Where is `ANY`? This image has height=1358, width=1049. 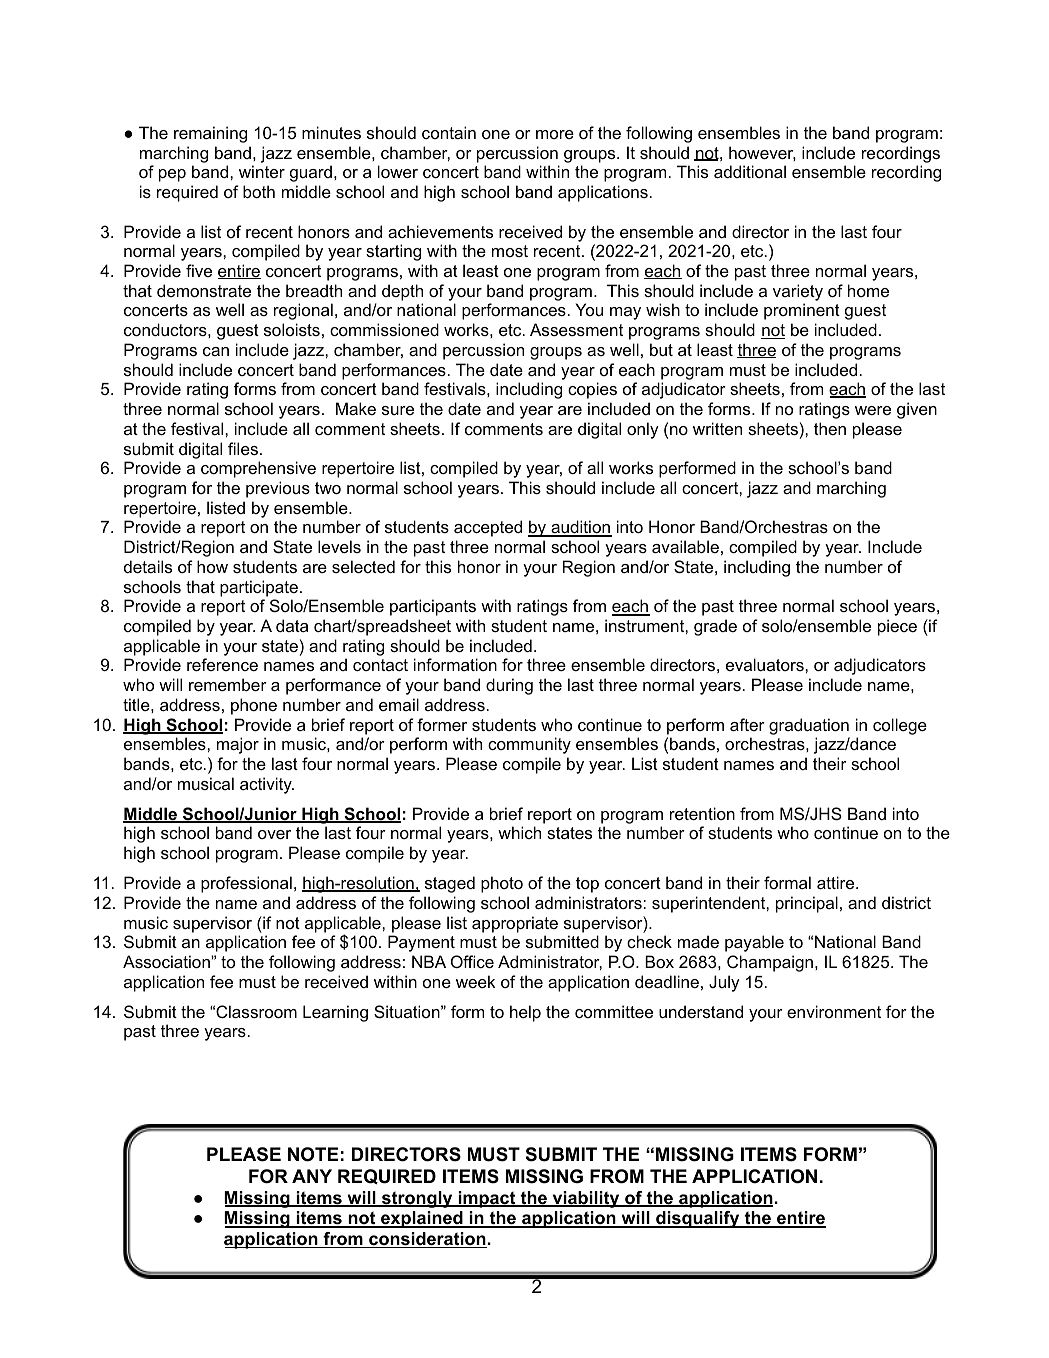
ANY is located at coordinates (312, 1176).
